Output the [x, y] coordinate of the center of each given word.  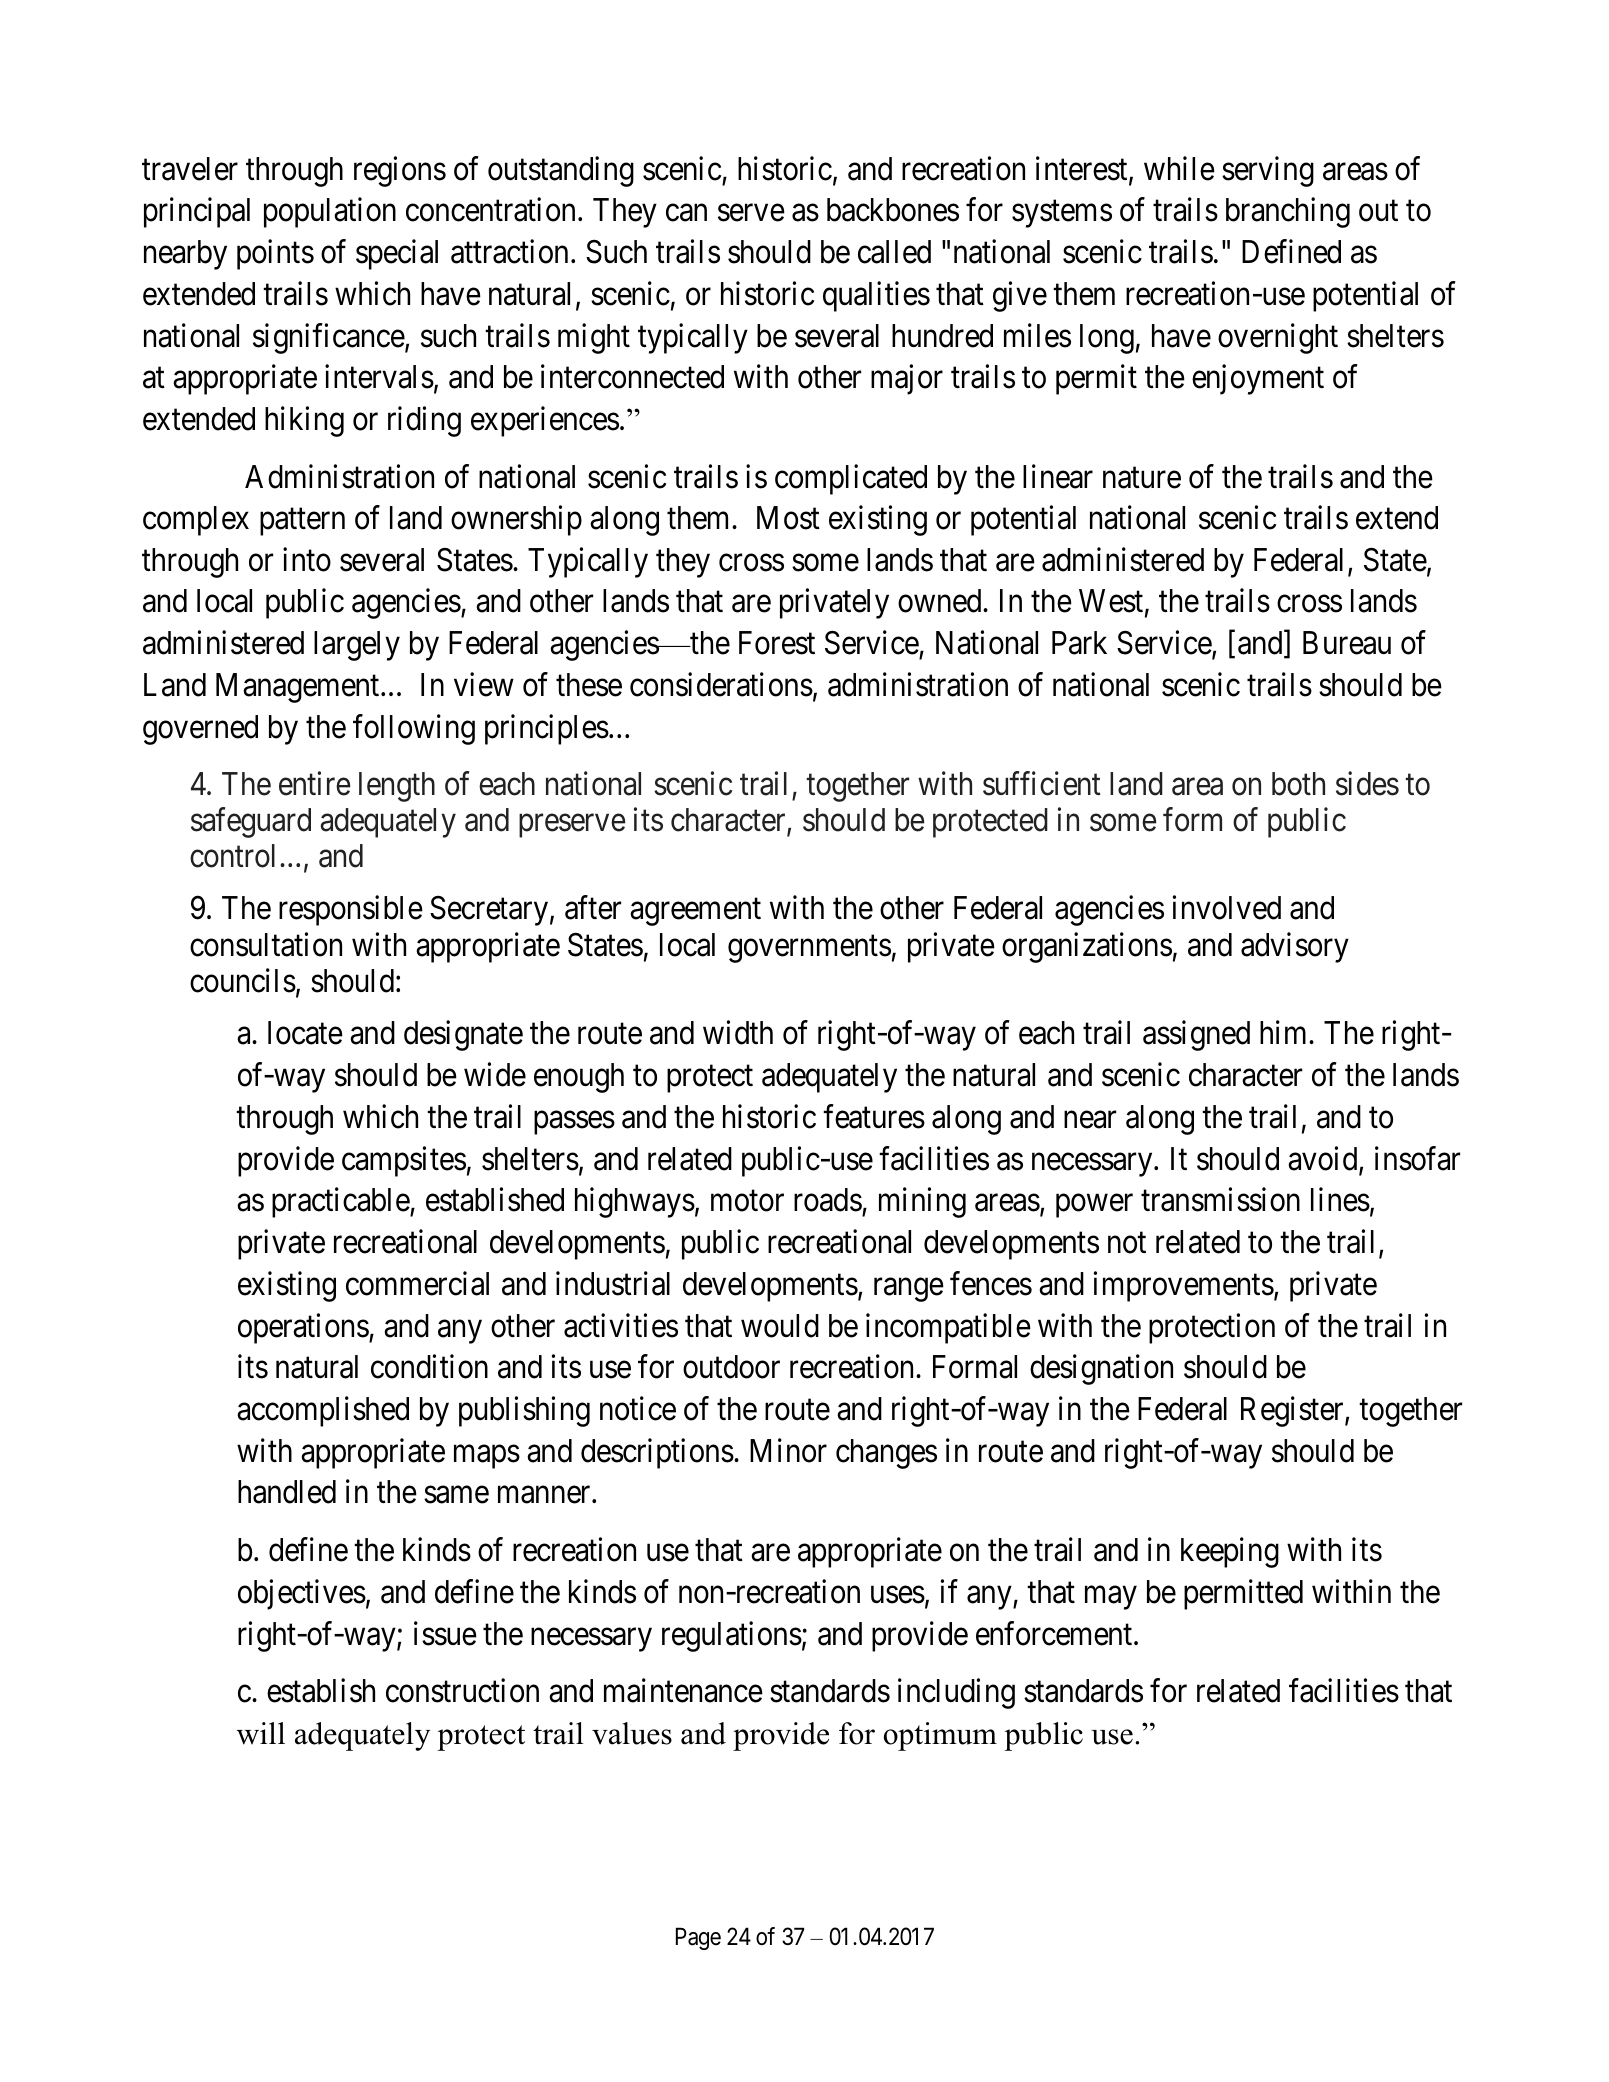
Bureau [1347, 643]
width [738, 1033]
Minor [788, 1450]
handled [287, 1492]
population [330, 213]
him [1285, 1032]
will [261, 1733]
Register [1293, 1411]
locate [305, 1033]
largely [357, 646]
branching [1288, 213]
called [894, 252]
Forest [777, 643]
